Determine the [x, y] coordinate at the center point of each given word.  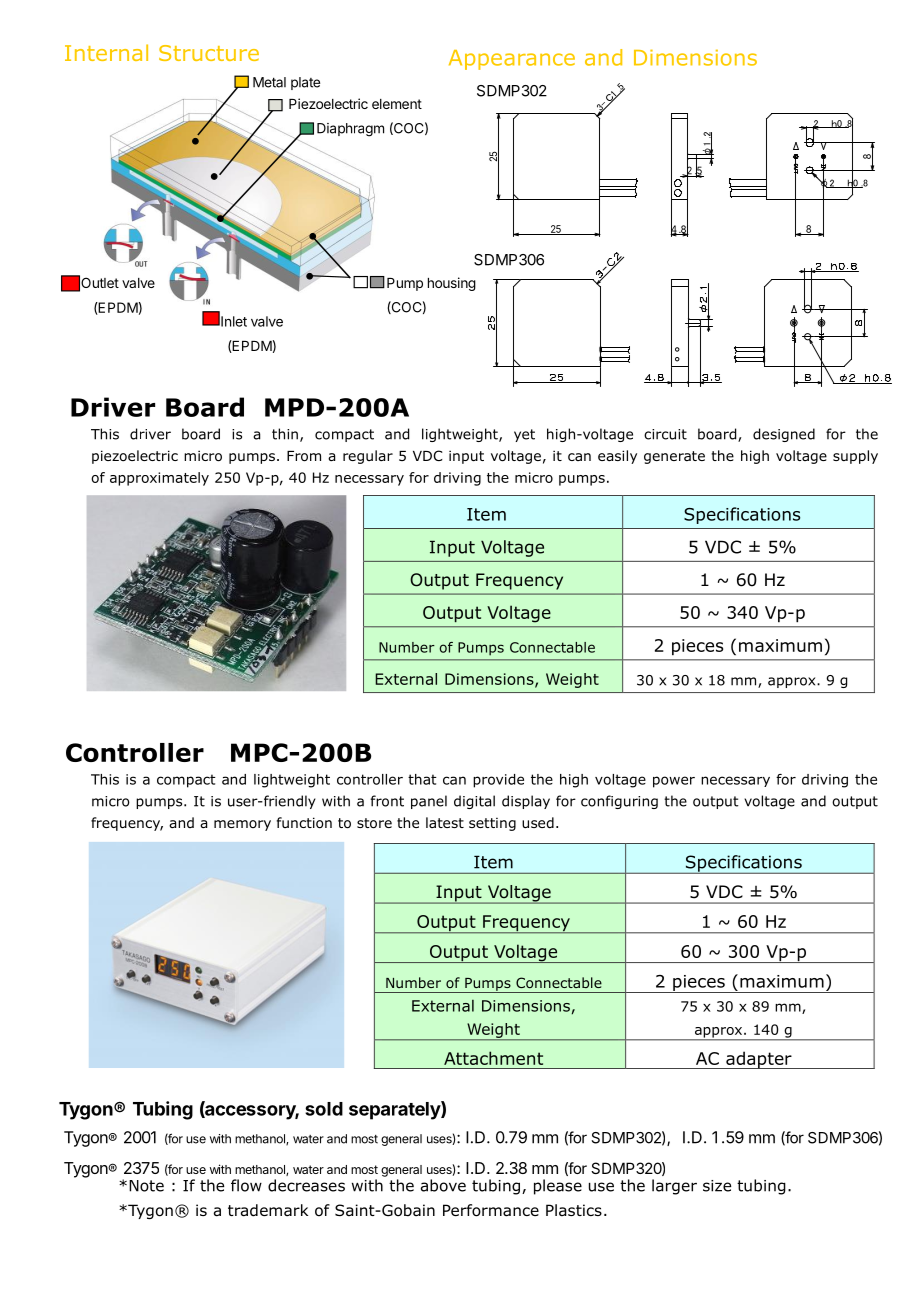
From [304, 456]
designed [784, 435]
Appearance [512, 60]
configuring [619, 802]
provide [498, 781]
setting [492, 824]
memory [242, 825]
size [717, 1186]
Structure [209, 53]
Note [146, 1186]
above [443, 1185]
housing [452, 284]
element [397, 104]
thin [285, 434]
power [674, 782]
